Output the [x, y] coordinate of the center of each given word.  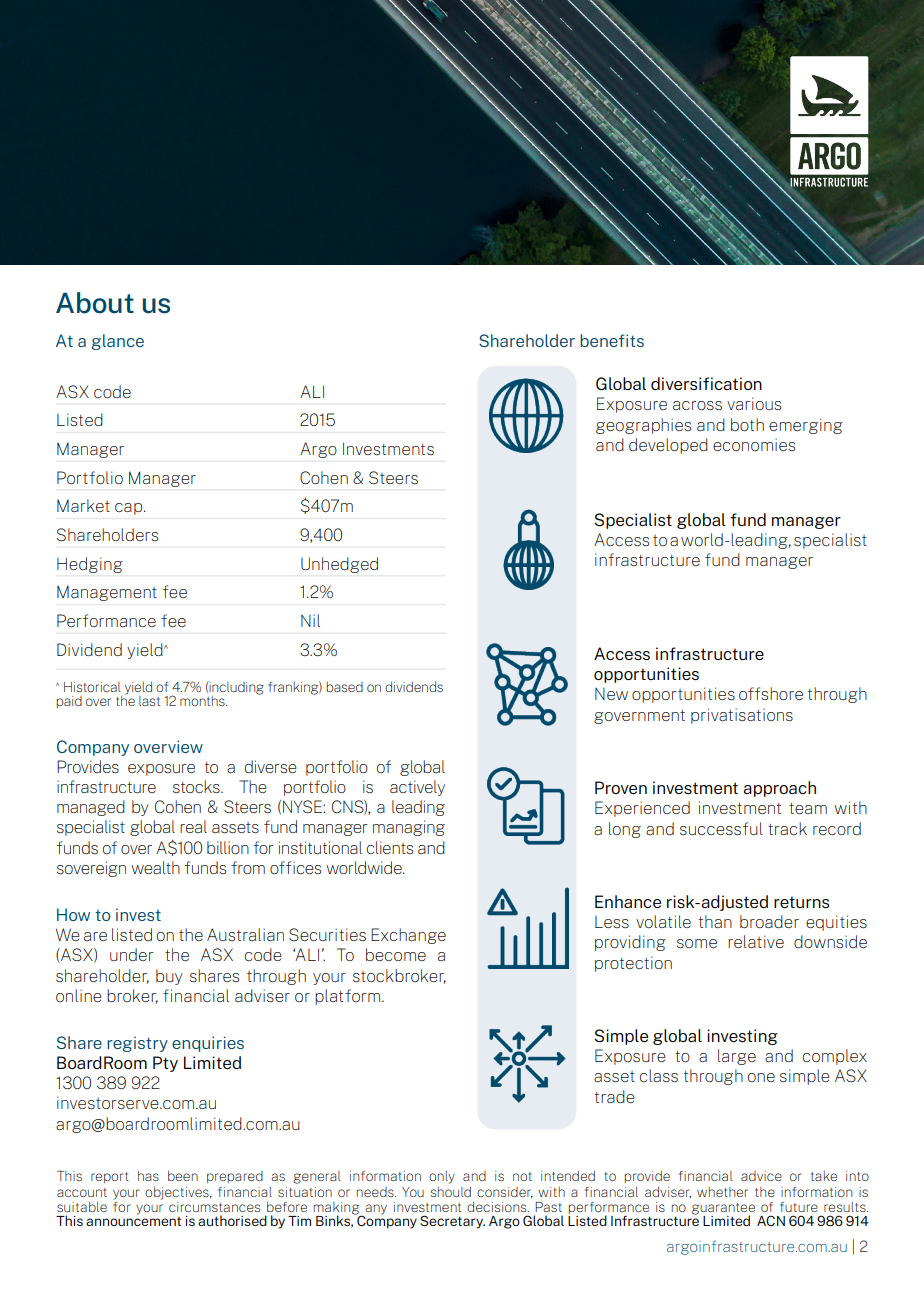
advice [761, 1176]
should [450, 1191]
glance [117, 342]
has [148, 1175]
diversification [706, 383]
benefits [612, 340]
